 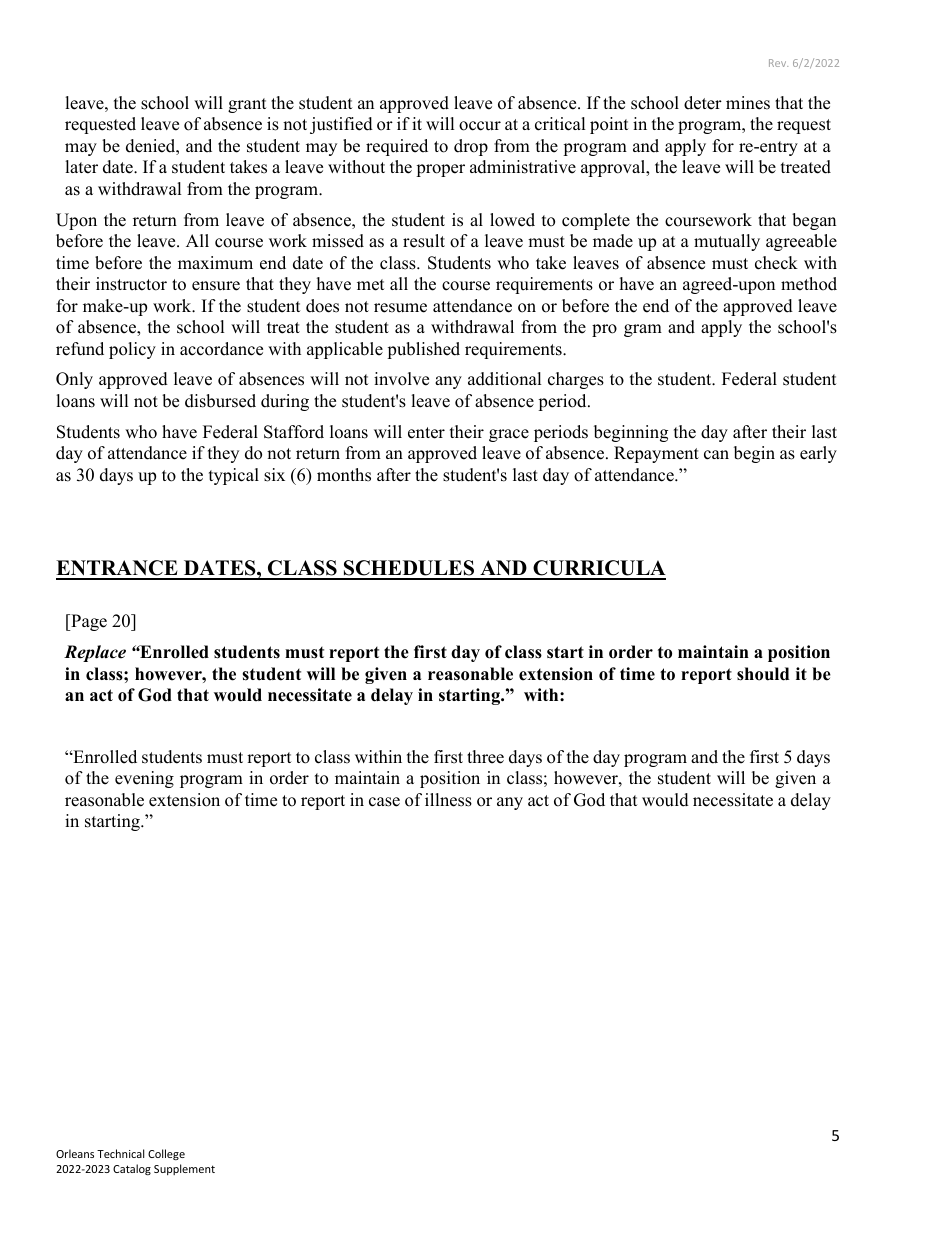 I want to click on mines, so click(x=748, y=103).
